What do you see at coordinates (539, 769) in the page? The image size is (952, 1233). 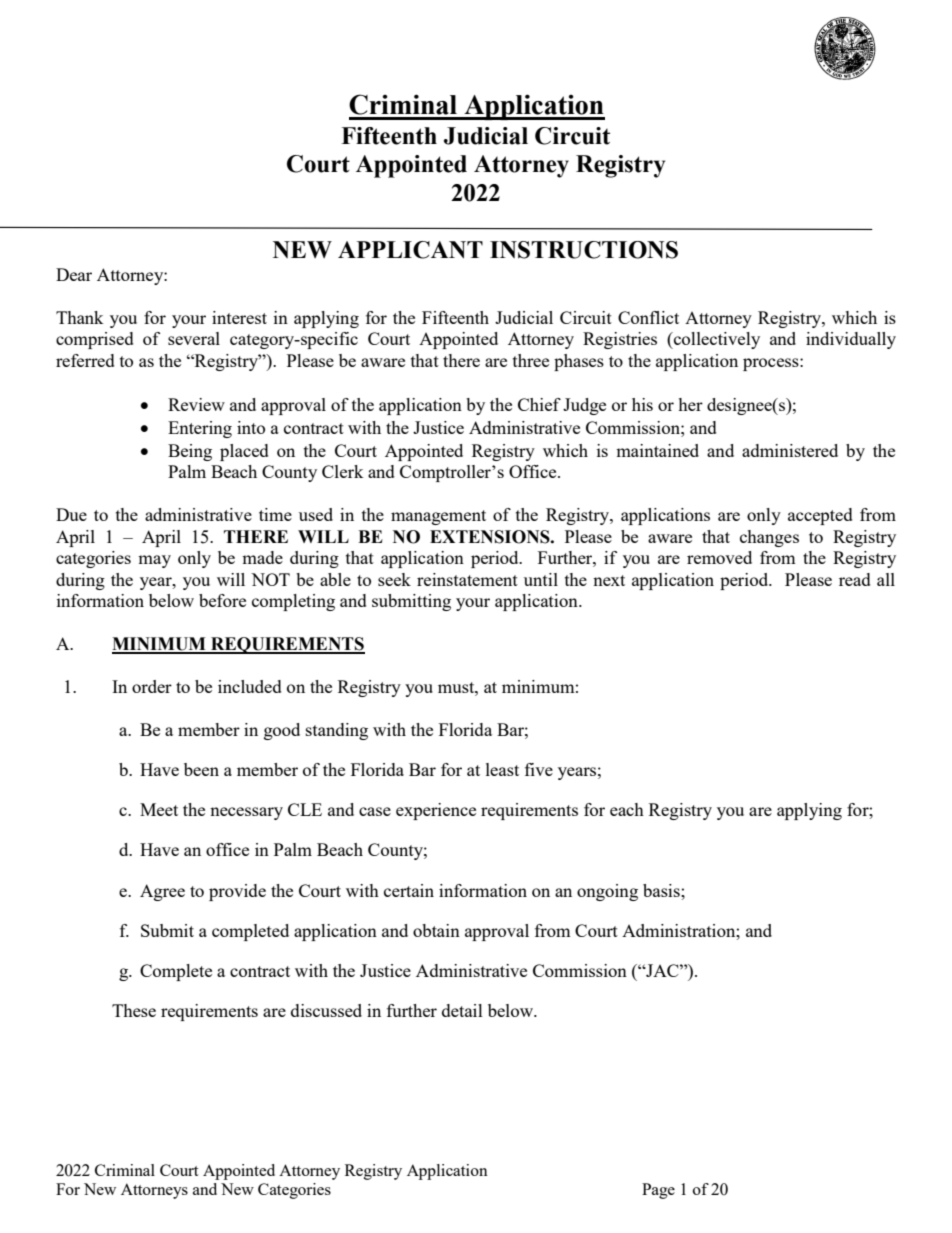 I see `five` at bounding box center [539, 769].
